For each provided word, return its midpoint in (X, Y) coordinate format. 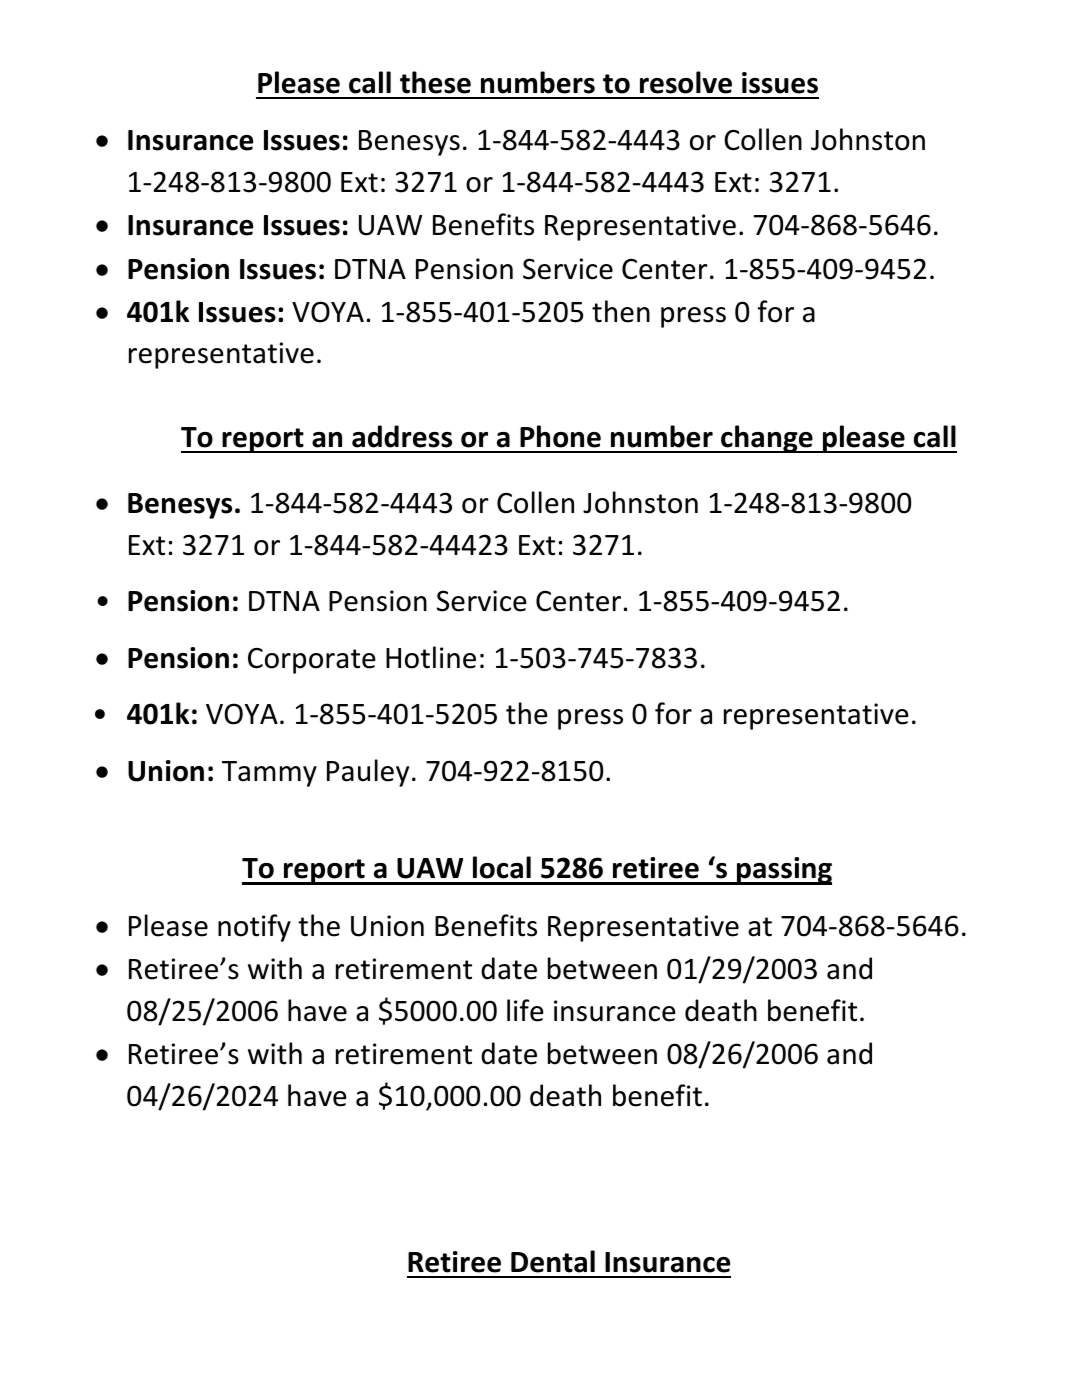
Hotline (431, 657)
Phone (560, 436)
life (525, 1010)
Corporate (312, 661)
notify (254, 928)
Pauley (368, 773)
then (621, 311)
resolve (686, 82)
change (767, 439)
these (435, 82)
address (402, 436)
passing (783, 871)
